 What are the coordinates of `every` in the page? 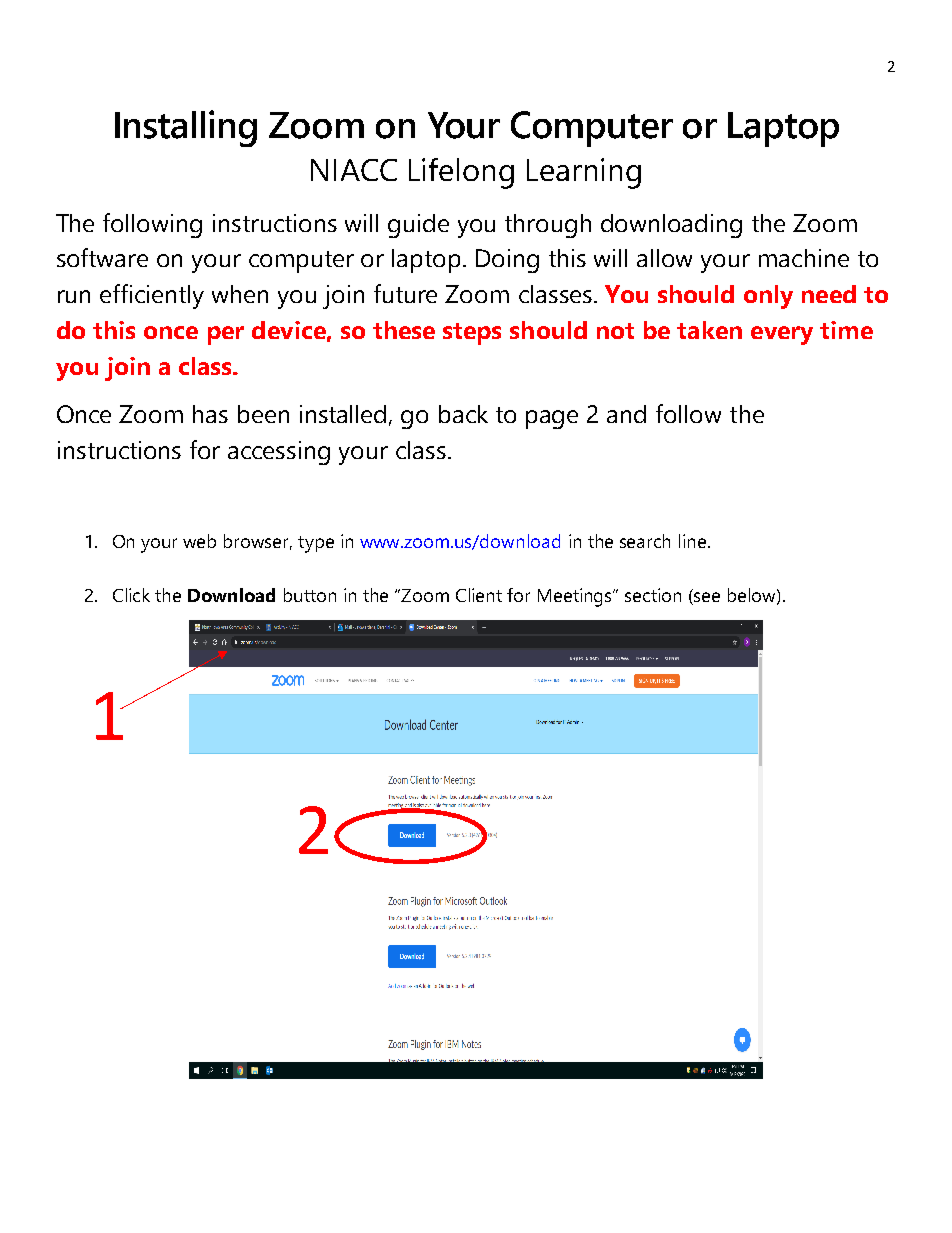 It's located at (782, 335).
